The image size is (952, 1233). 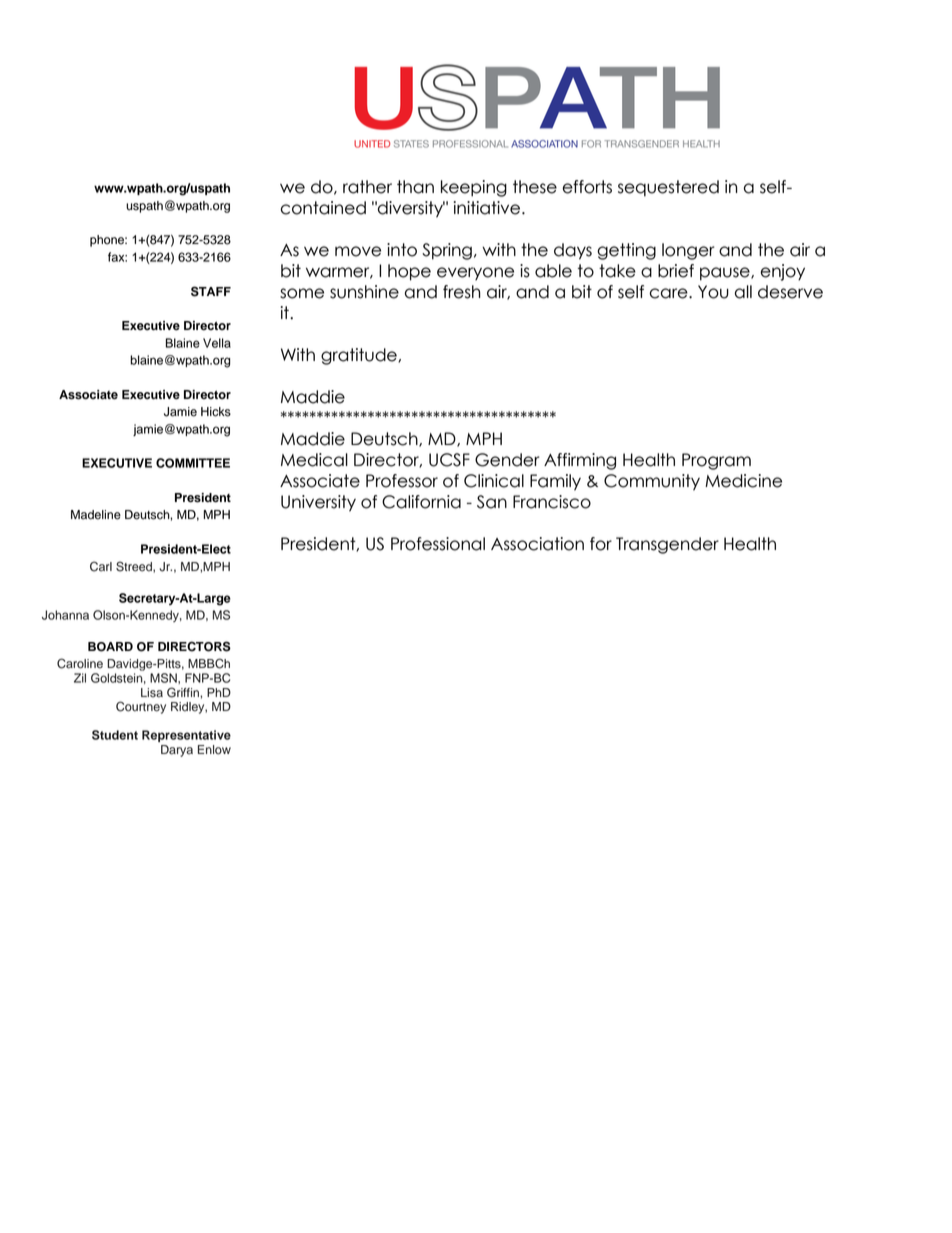 I want to click on UCSF, so click(x=449, y=460).
